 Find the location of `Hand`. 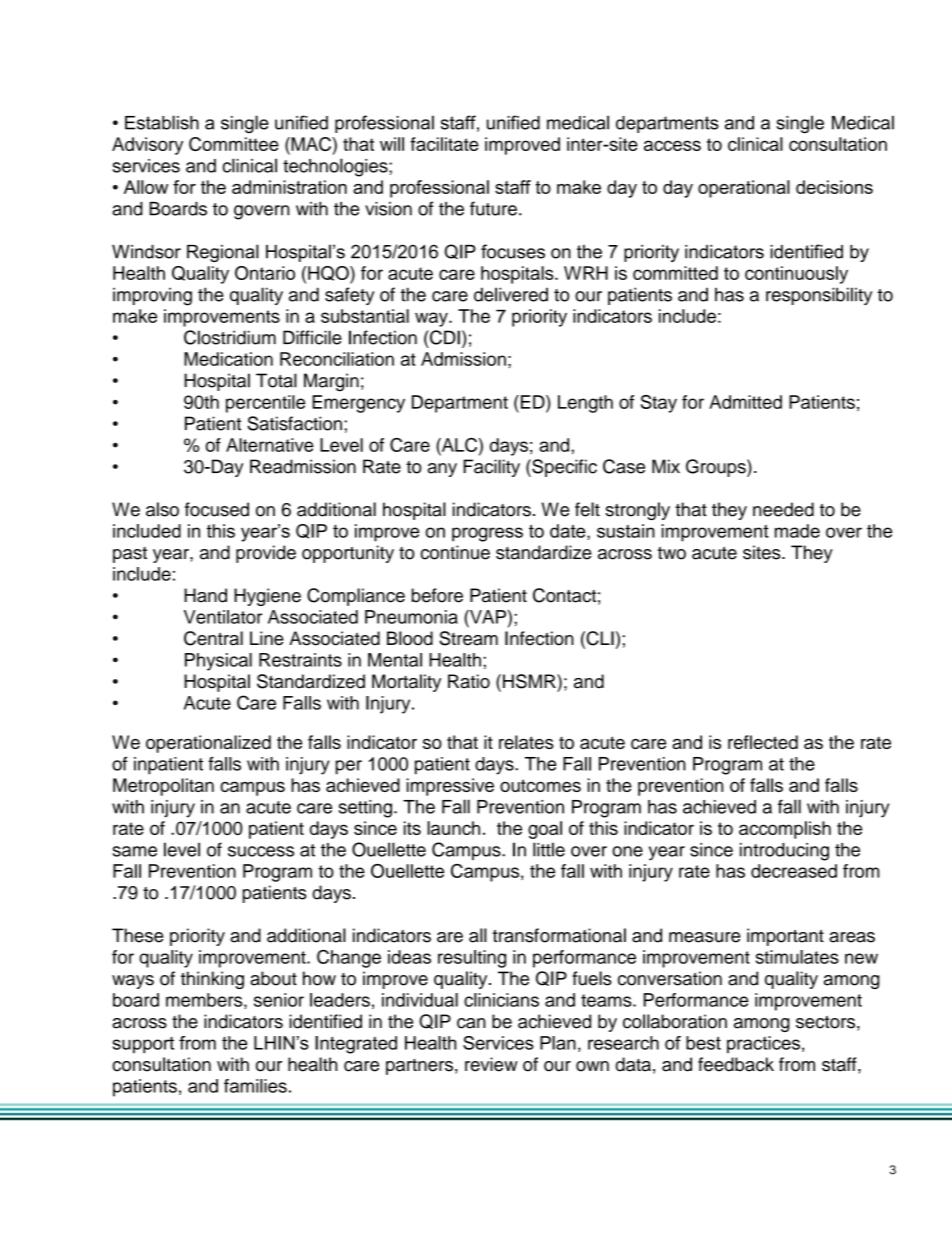

Hand is located at coordinates (205, 595).
